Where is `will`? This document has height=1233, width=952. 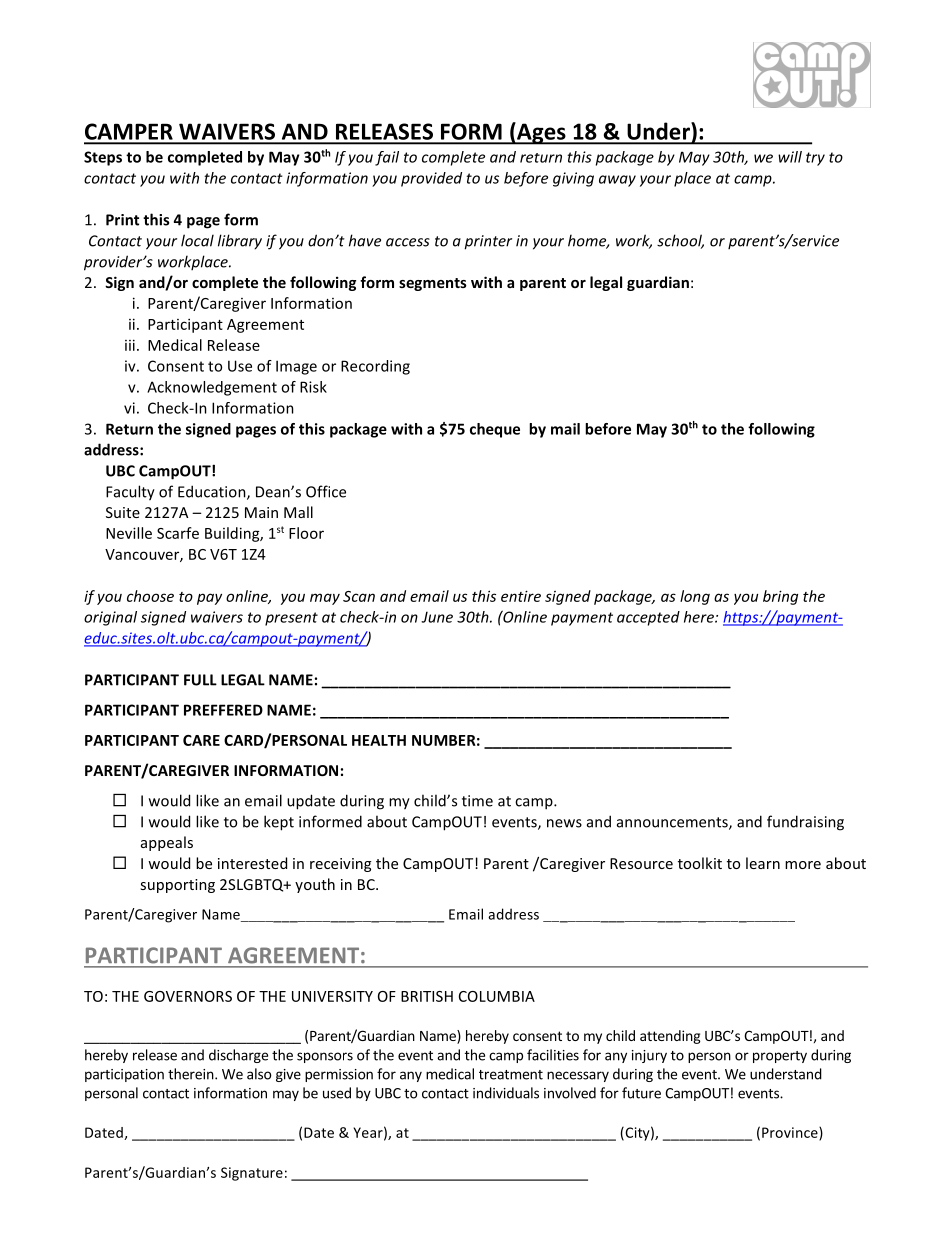 will is located at coordinates (790, 157).
